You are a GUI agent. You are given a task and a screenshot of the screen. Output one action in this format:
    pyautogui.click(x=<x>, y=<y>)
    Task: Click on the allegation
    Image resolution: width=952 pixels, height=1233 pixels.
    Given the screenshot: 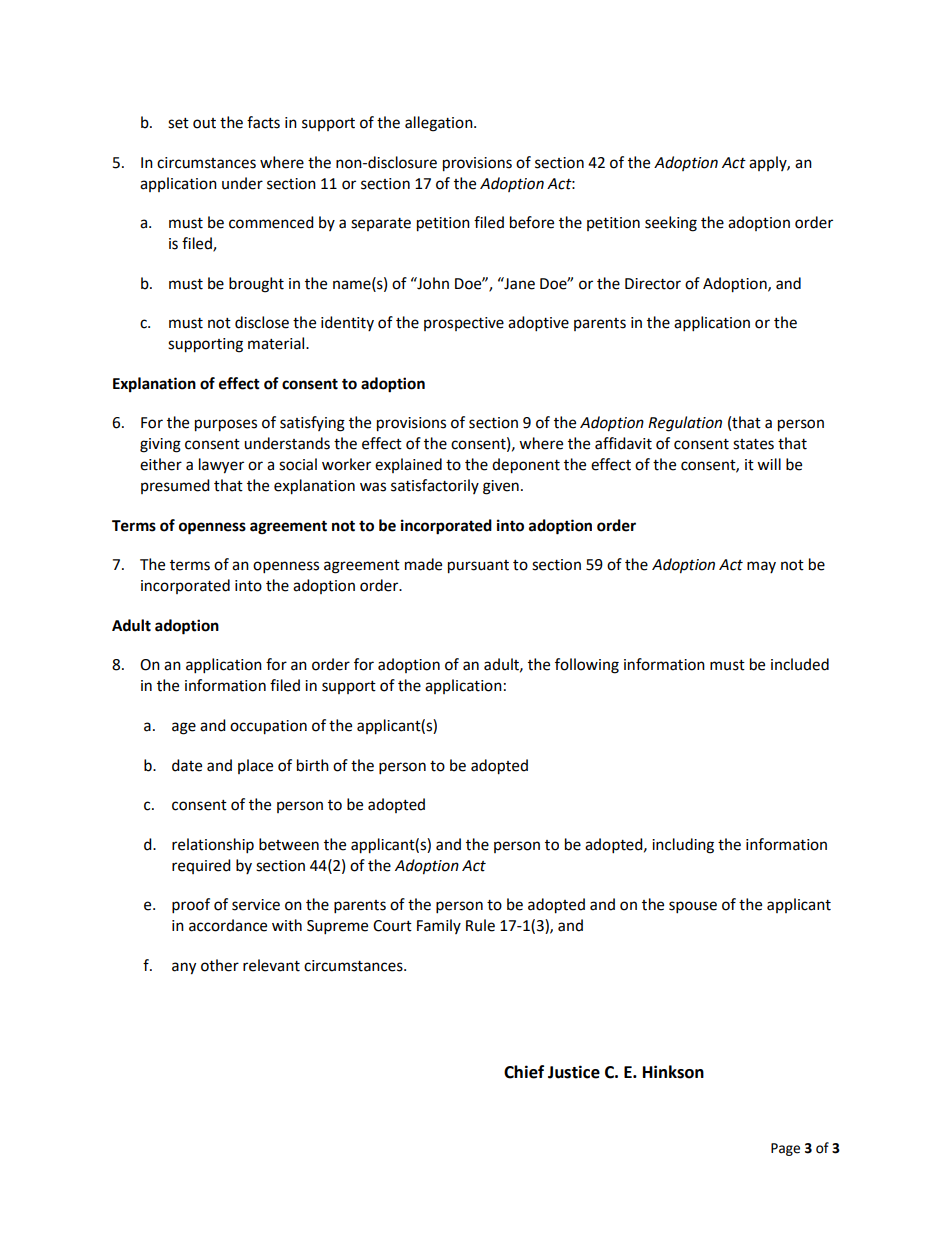 What is the action you would take?
    pyautogui.click(x=440, y=124)
